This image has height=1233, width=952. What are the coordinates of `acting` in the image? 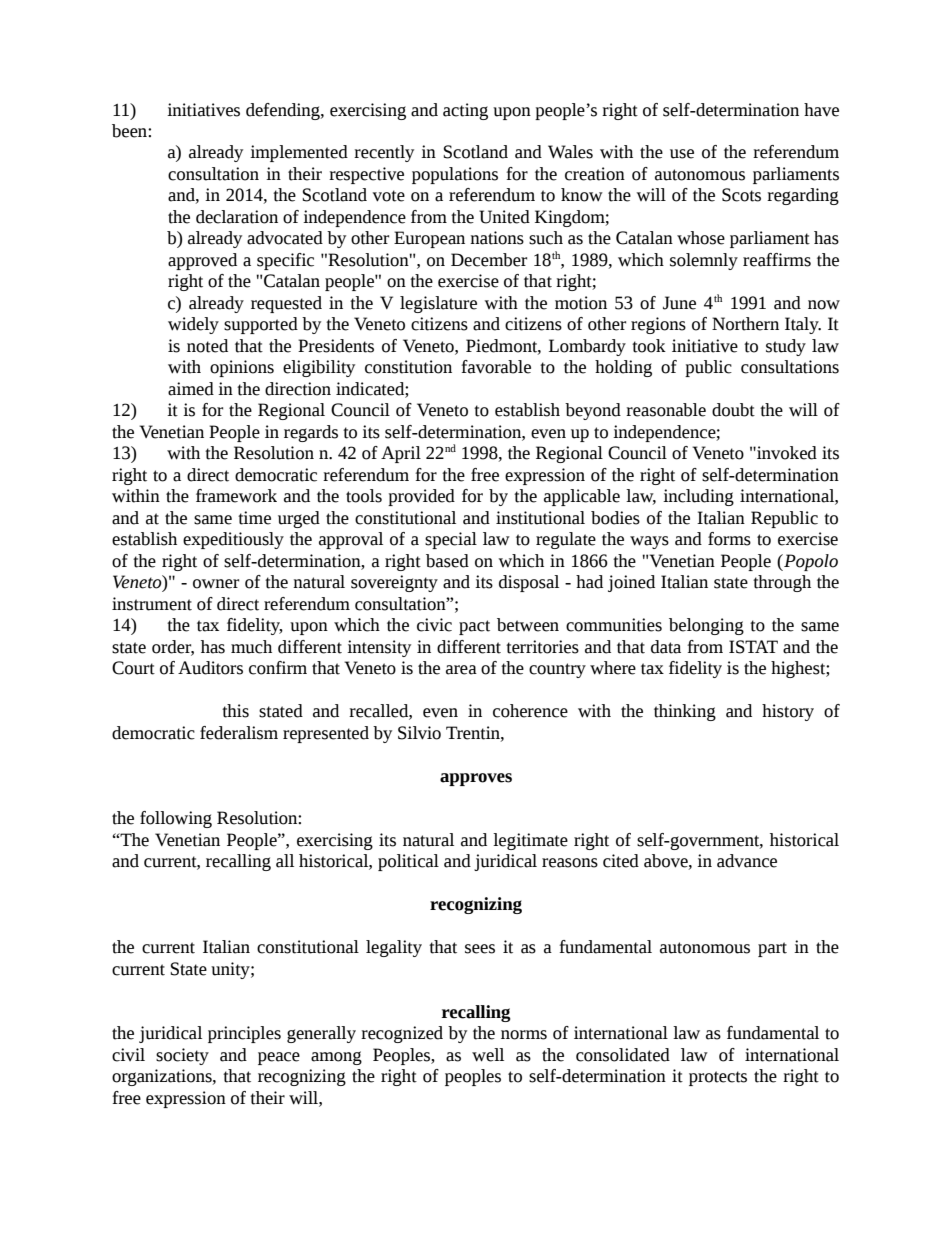 It's located at (465, 111).
